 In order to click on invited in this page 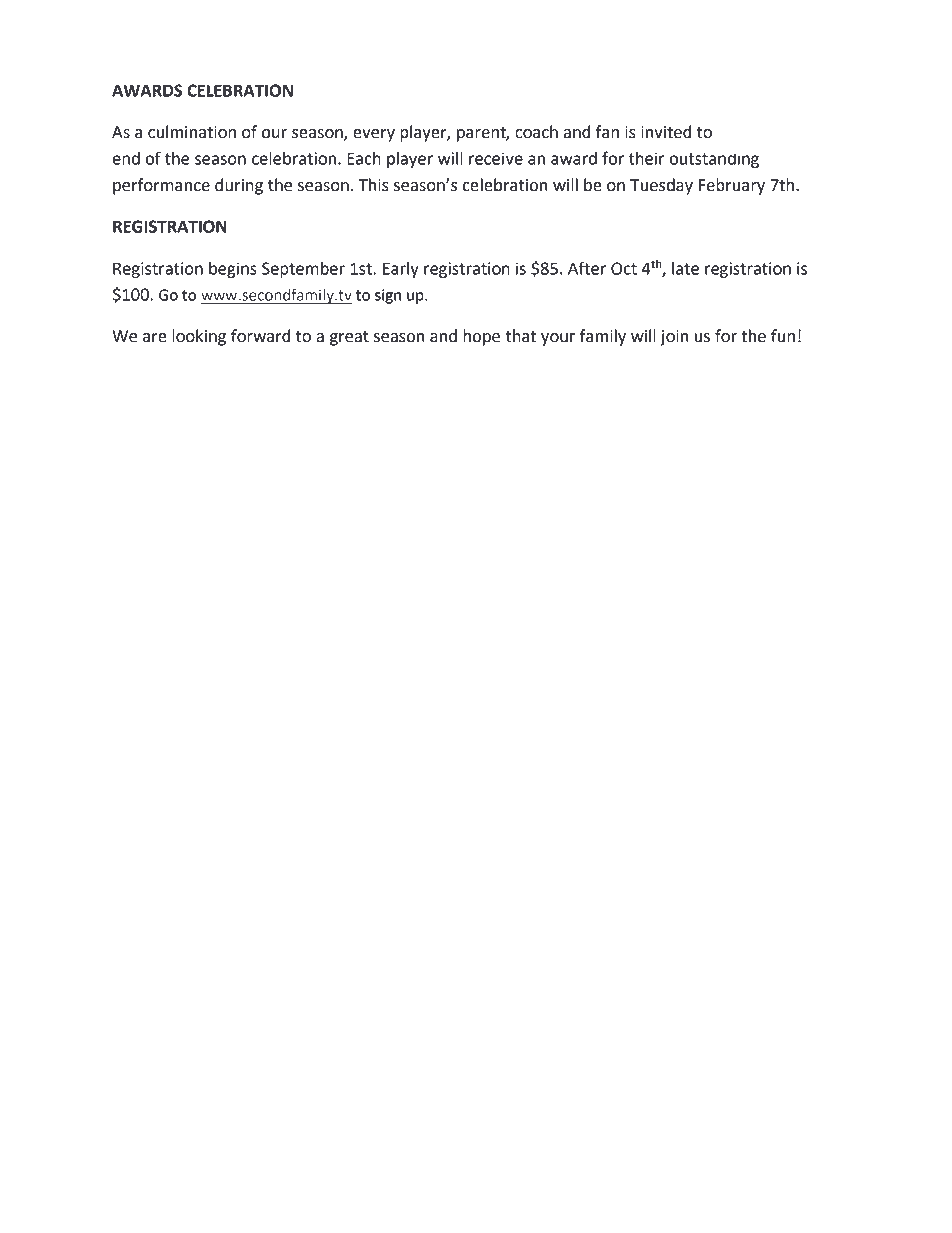, I will do `click(666, 132)`.
